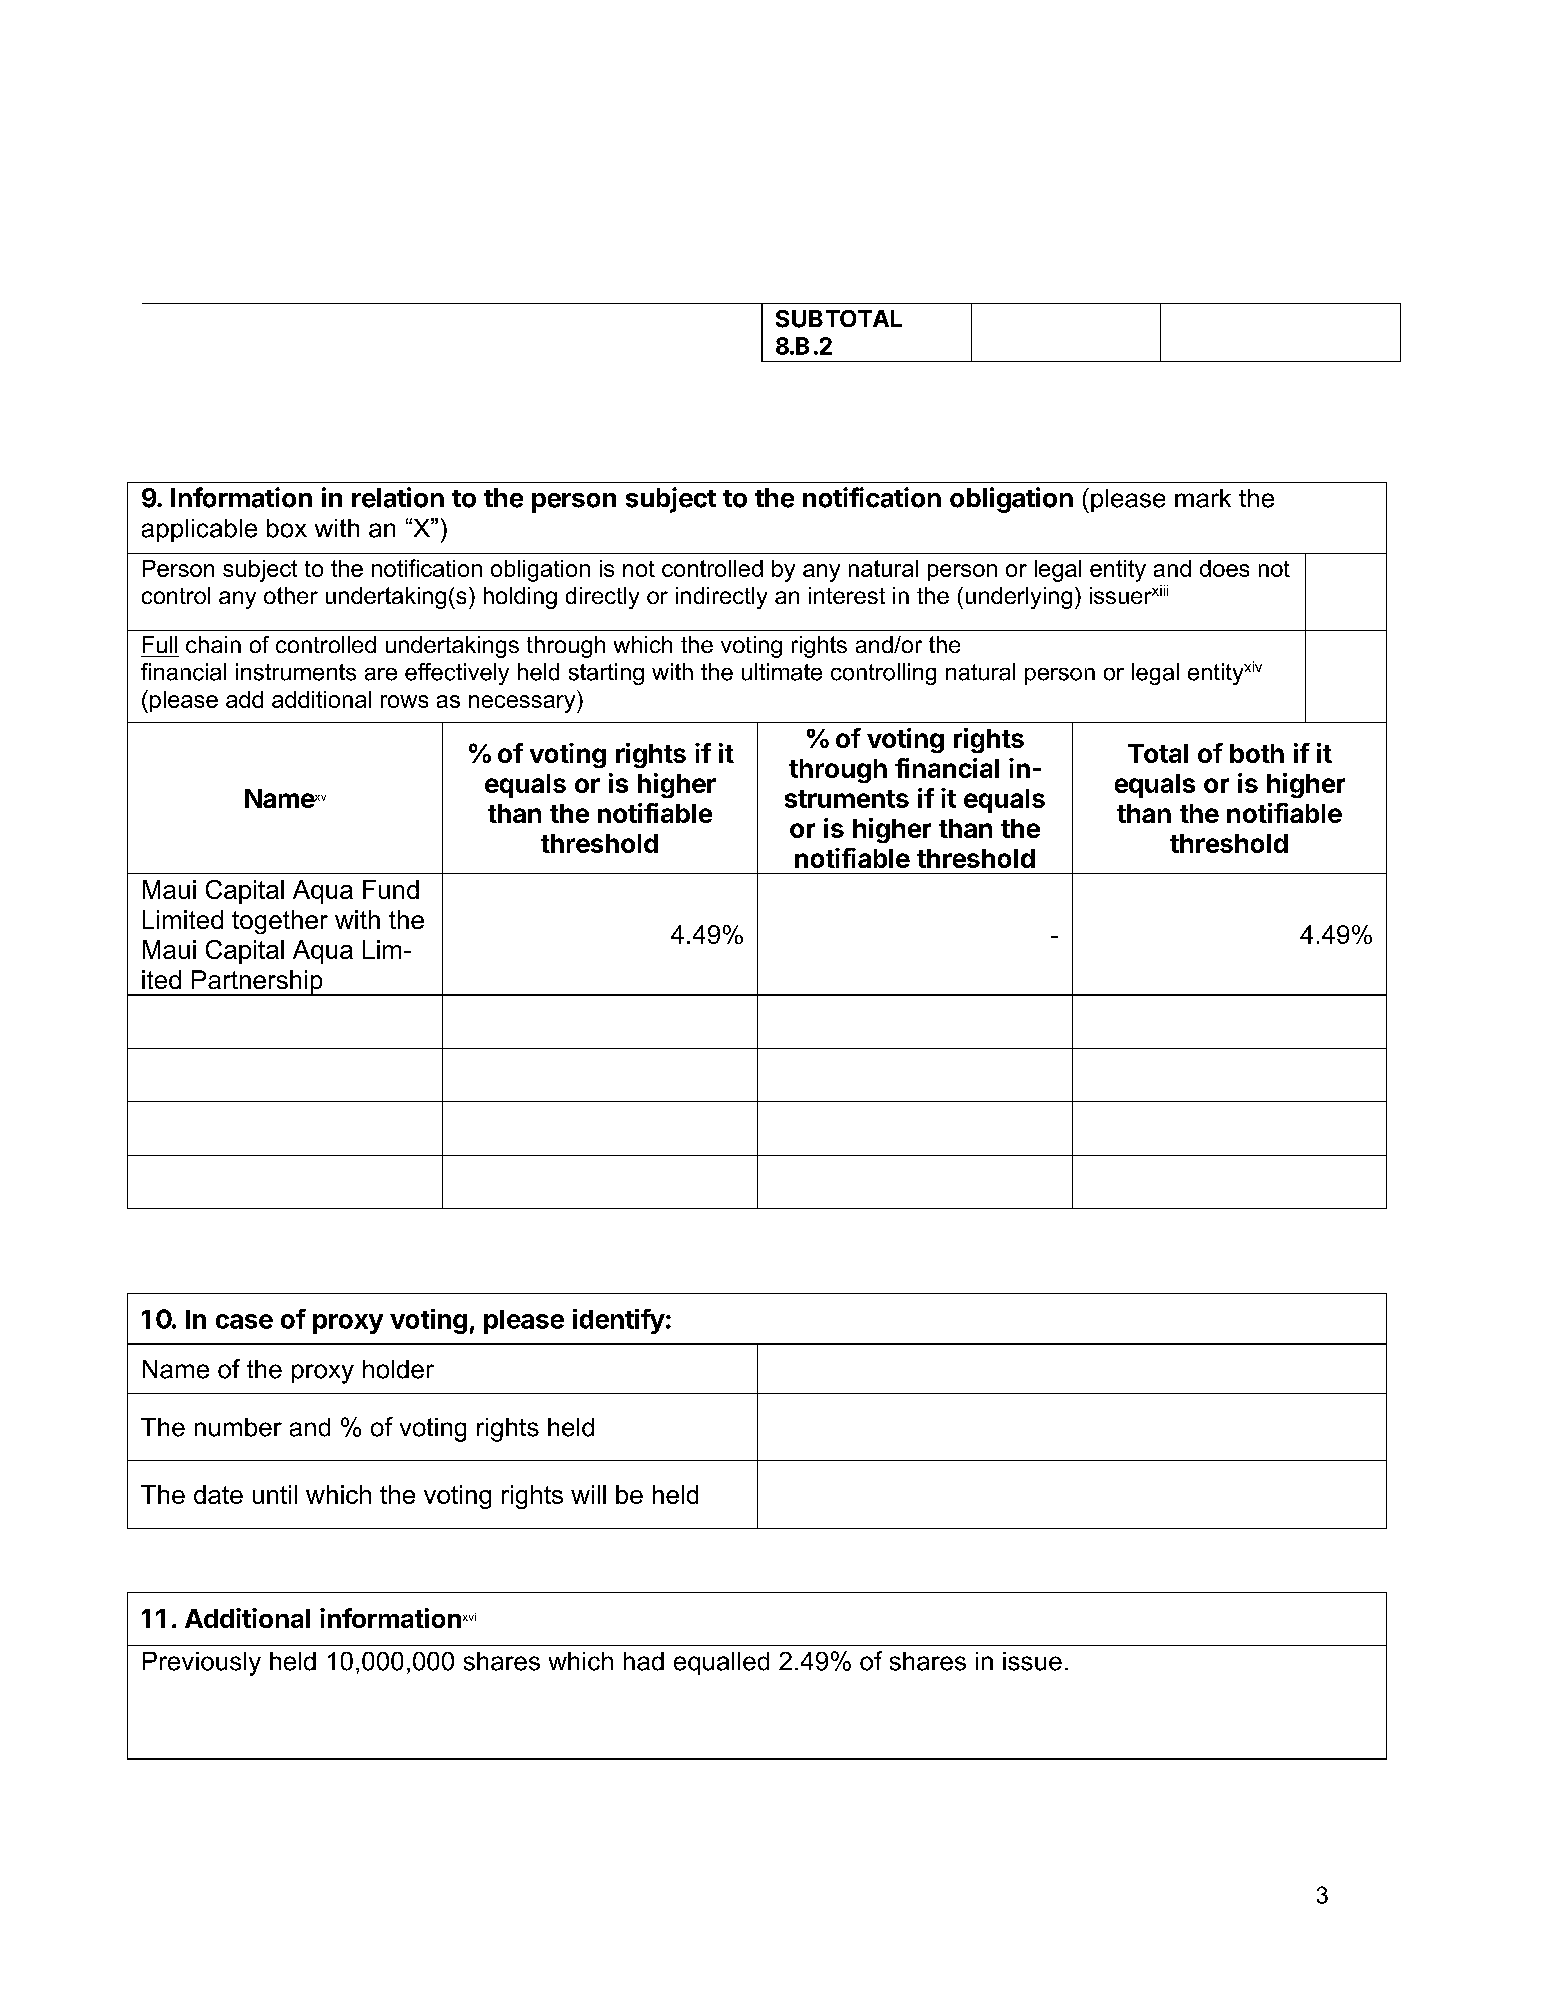 This image has width=1542, height=1996. Describe the element at coordinates (1257, 753) in the image. I see `both` at that location.
